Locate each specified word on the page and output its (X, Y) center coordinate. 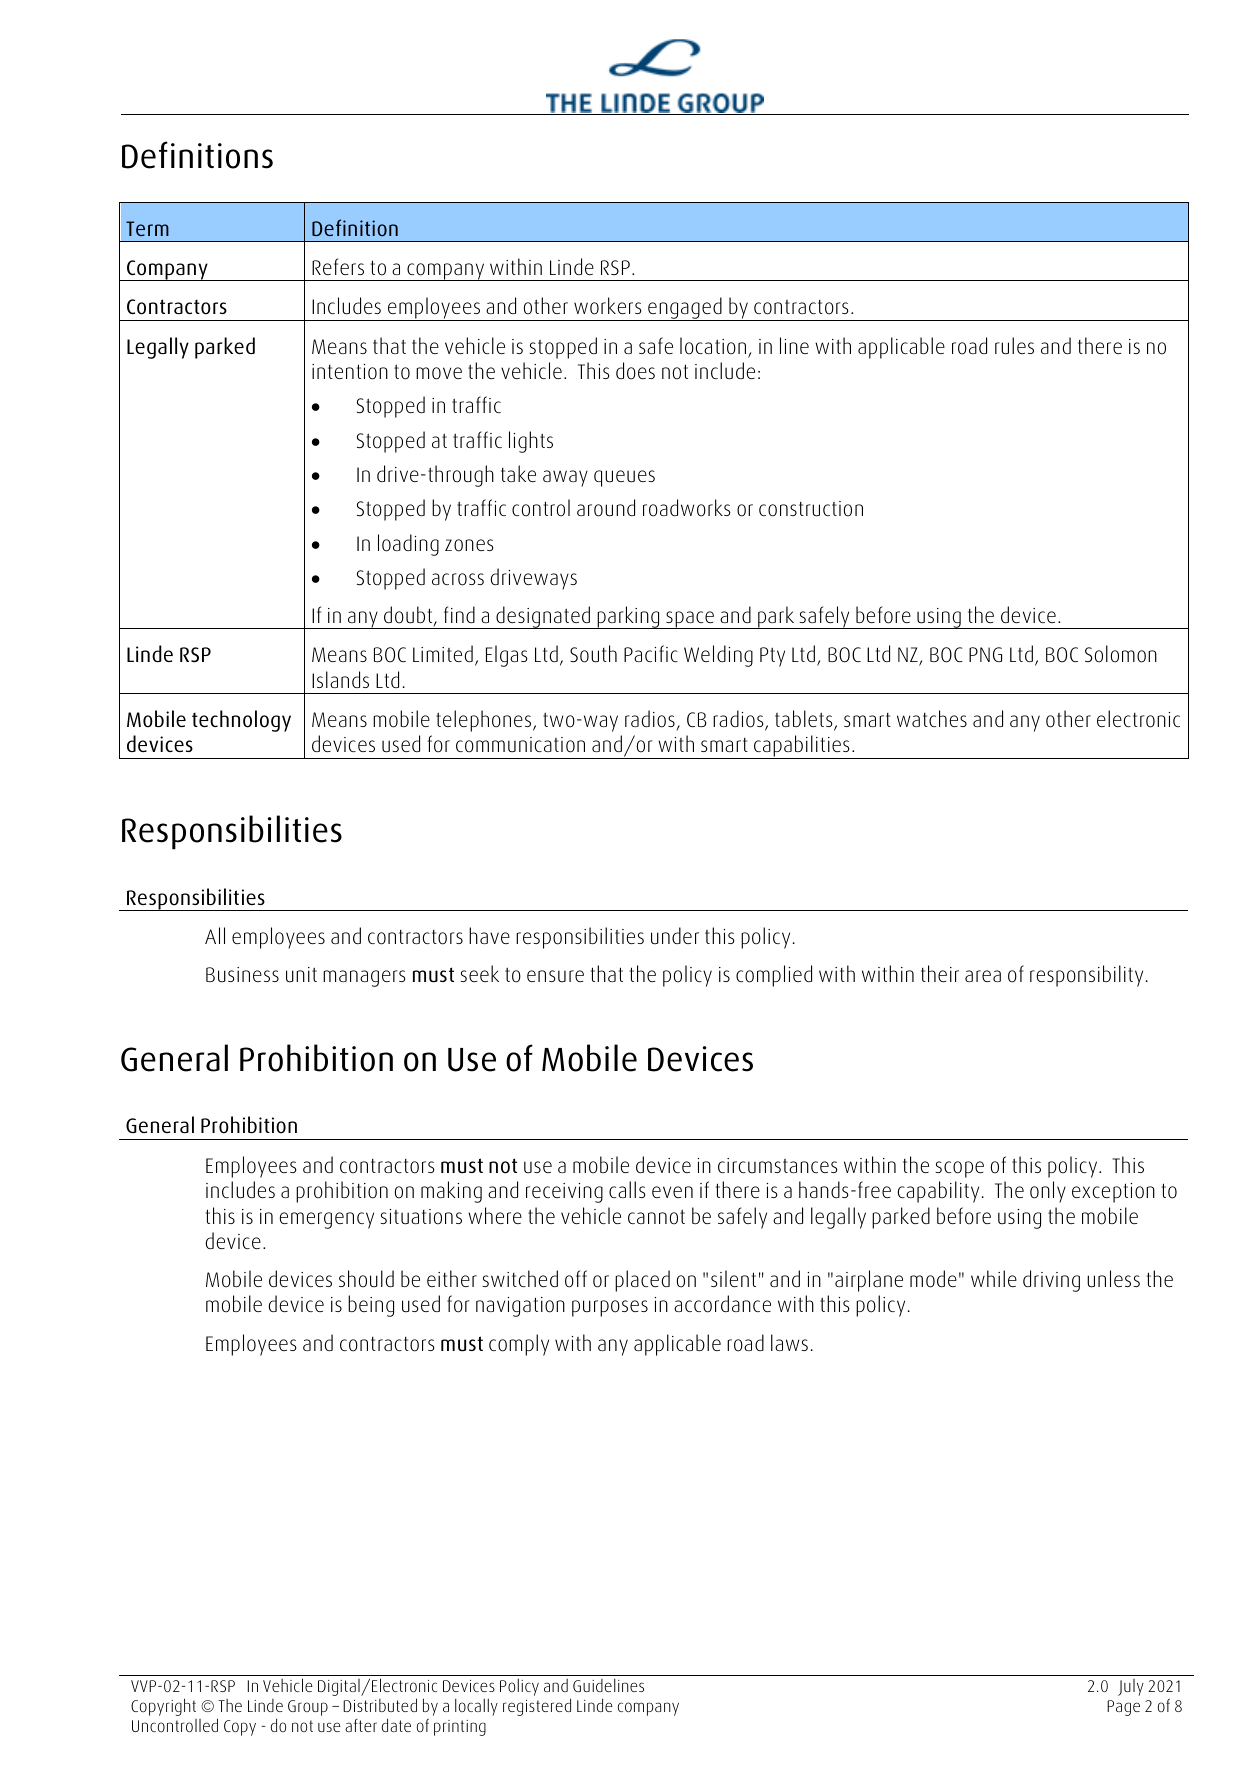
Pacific (651, 653)
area (983, 976)
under (675, 936)
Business (242, 975)
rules (1014, 346)
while (994, 1278)
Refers (338, 266)
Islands (340, 679)
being (371, 1306)
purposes (610, 1308)
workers (608, 306)
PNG (985, 654)
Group (308, 1708)
